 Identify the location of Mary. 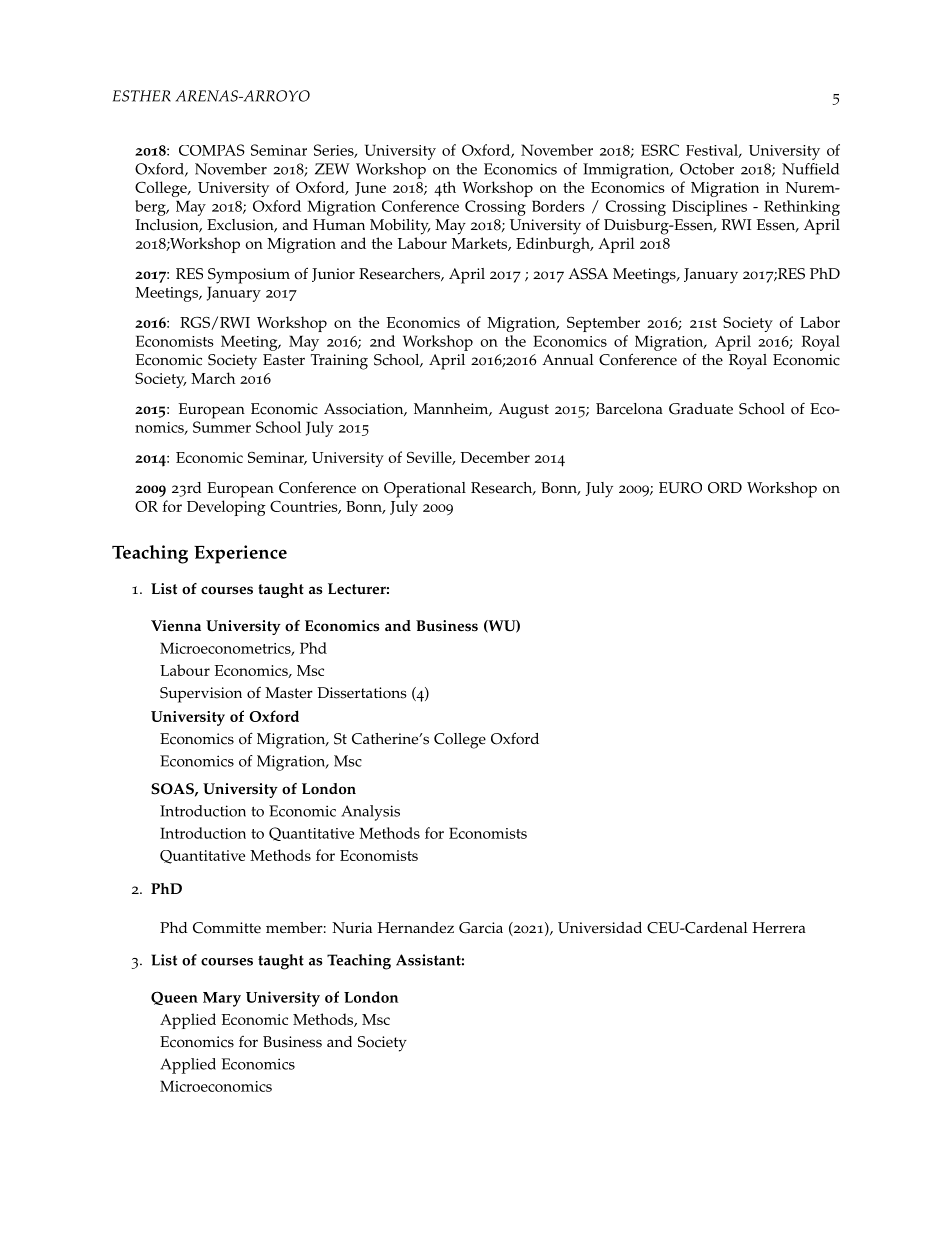
(222, 999).
